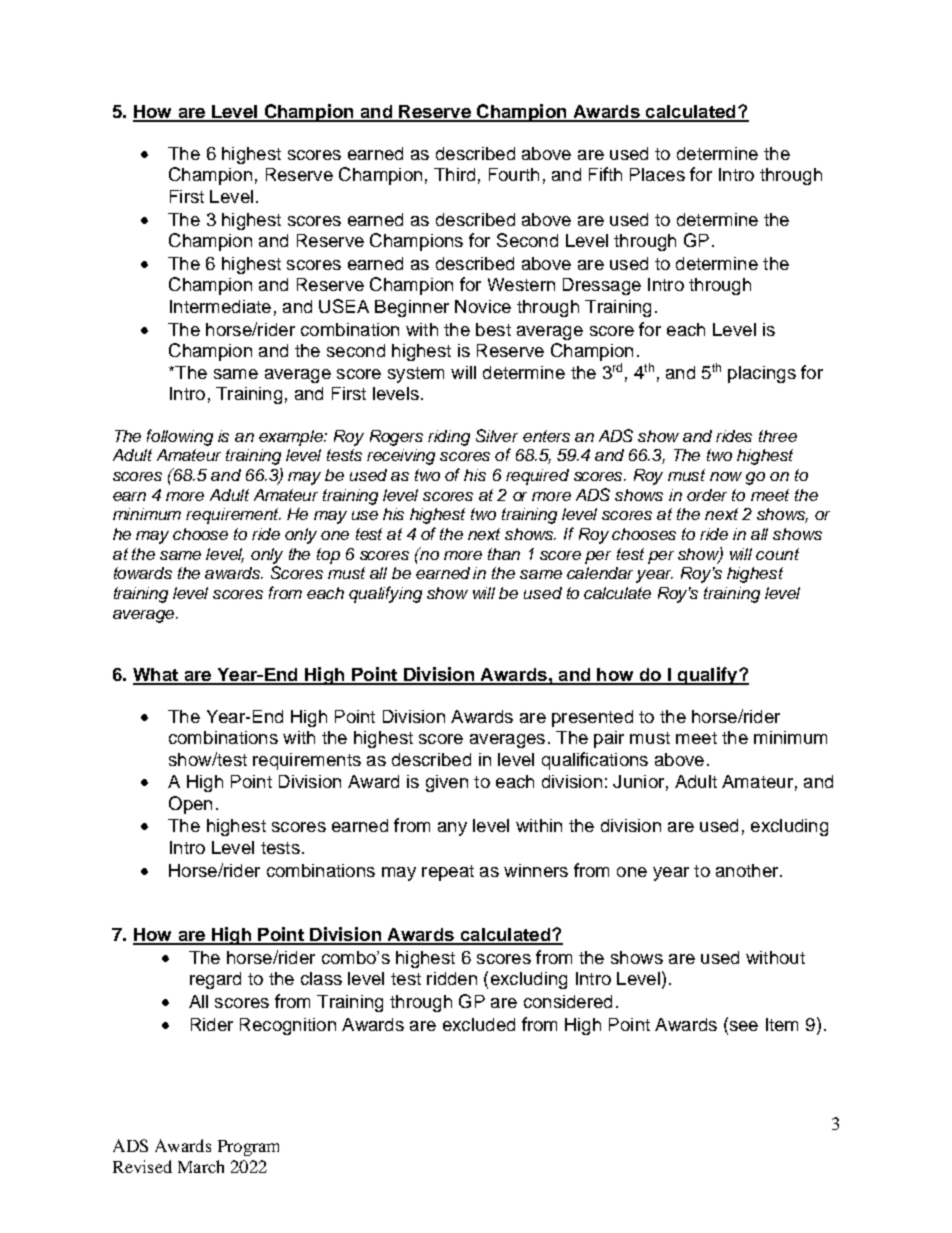 The height and width of the document is (1233, 952). What do you see at coordinates (220, 306) in the document?
I see `Intermediate` at bounding box center [220, 306].
